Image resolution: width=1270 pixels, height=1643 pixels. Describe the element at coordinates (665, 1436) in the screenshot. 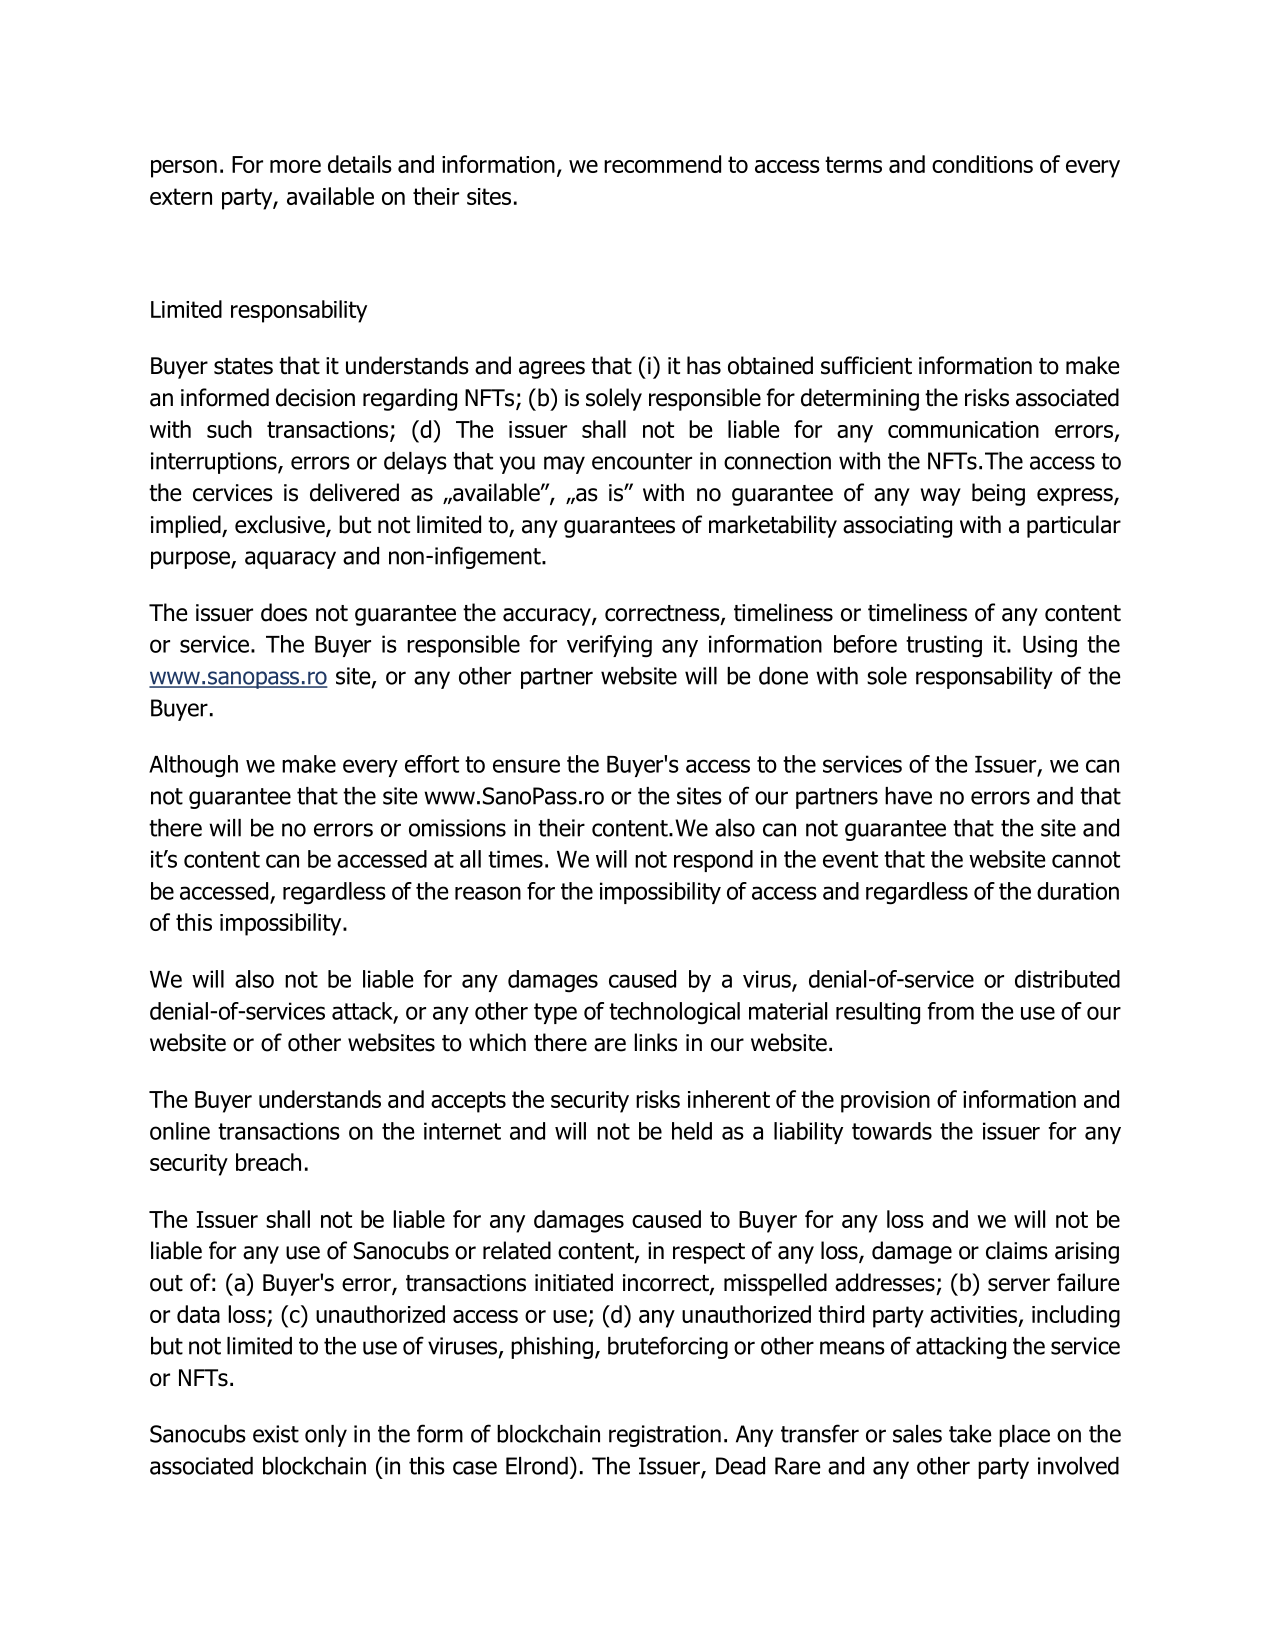

I see `registration` at that location.
